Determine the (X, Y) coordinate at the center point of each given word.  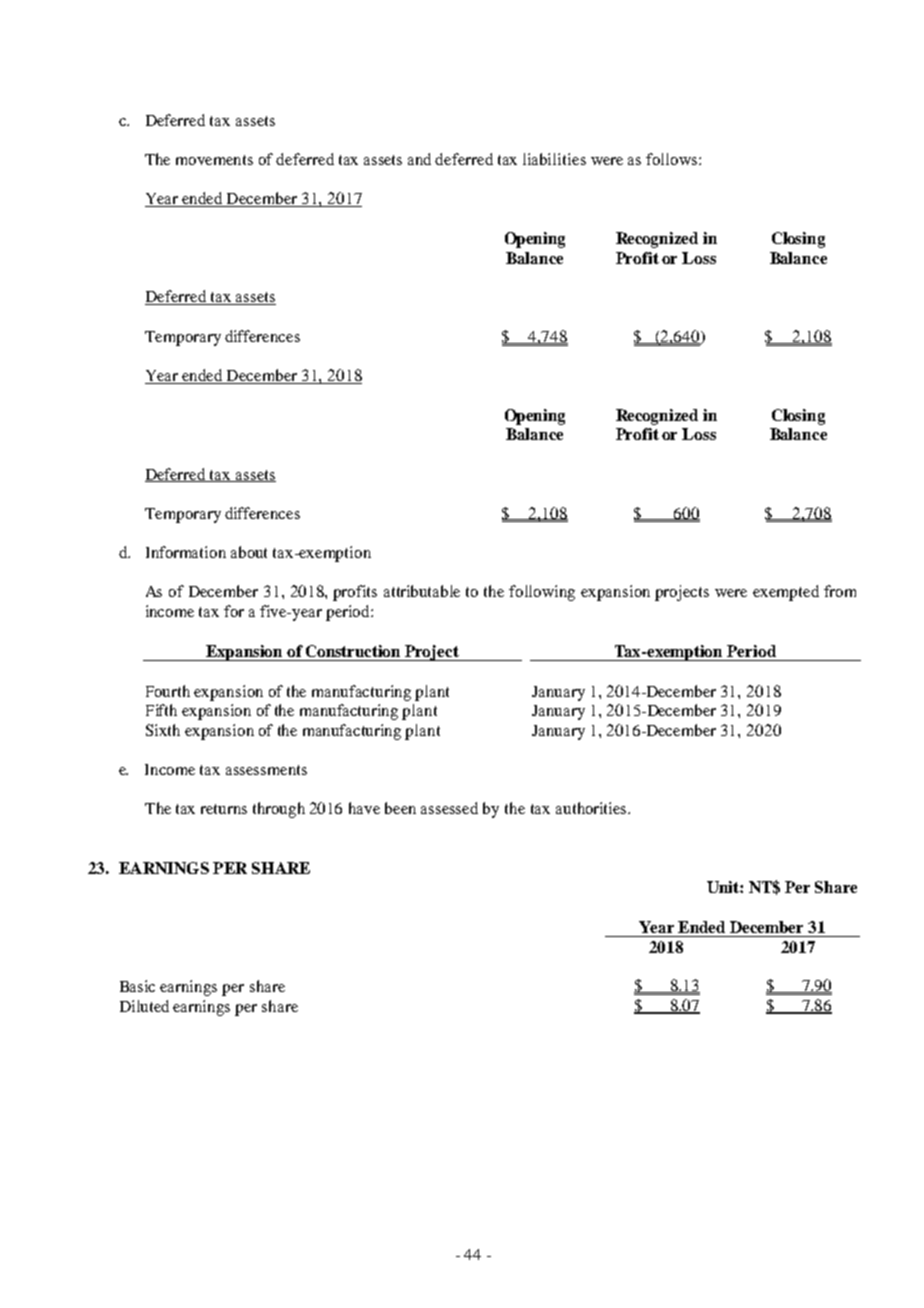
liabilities (554, 159)
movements (214, 160)
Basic (137, 986)
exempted (786, 593)
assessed (449, 808)
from (840, 591)
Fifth (161, 710)
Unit (724, 887)
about (249, 552)
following (542, 593)
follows (673, 159)
